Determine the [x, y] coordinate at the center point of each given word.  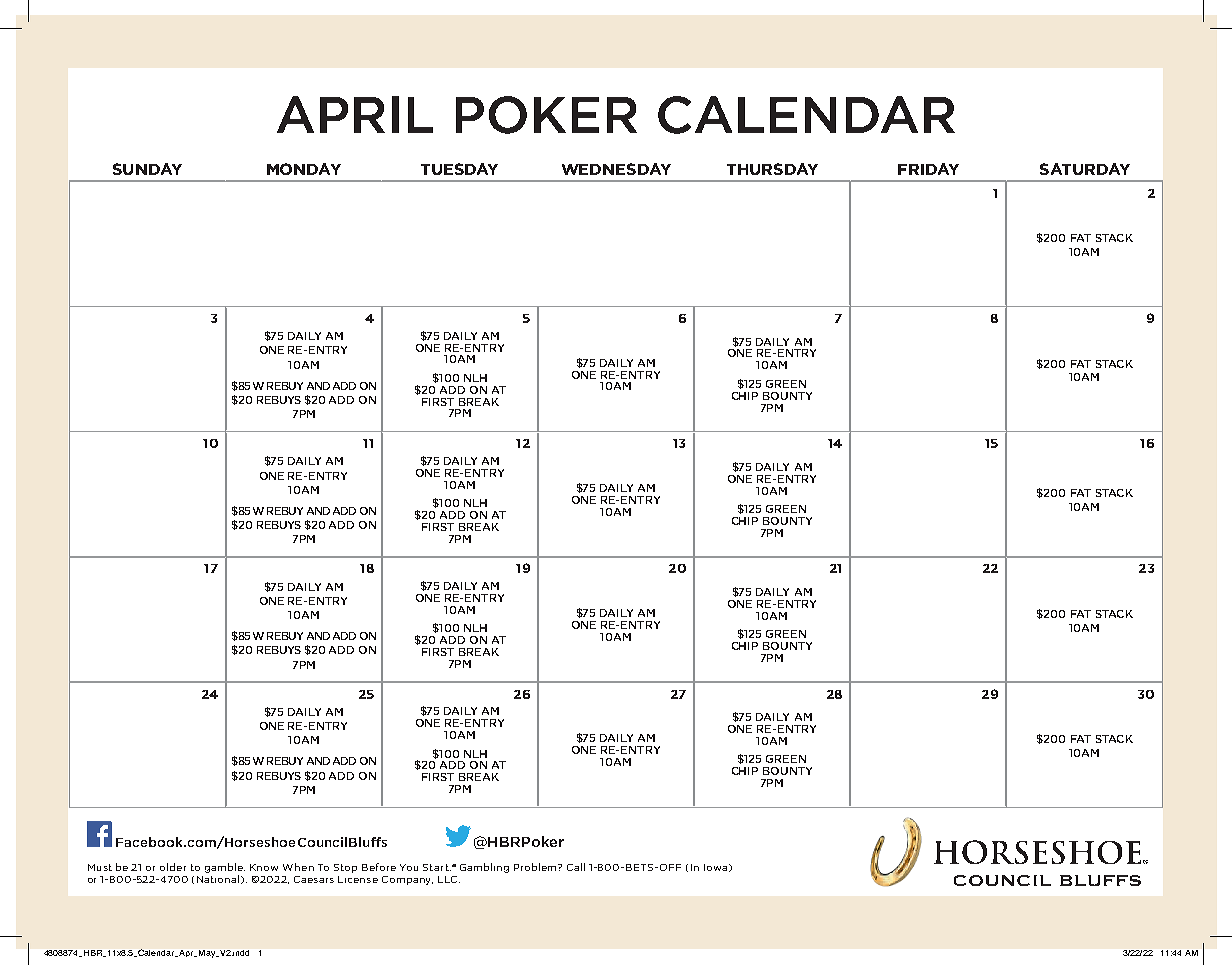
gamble [225, 868]
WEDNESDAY [616, 169]
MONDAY [304, 169]
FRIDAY [928, 169]
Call [576, 867]
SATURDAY [1085, 169]
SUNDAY [147, 169]
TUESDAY [459, 169]
